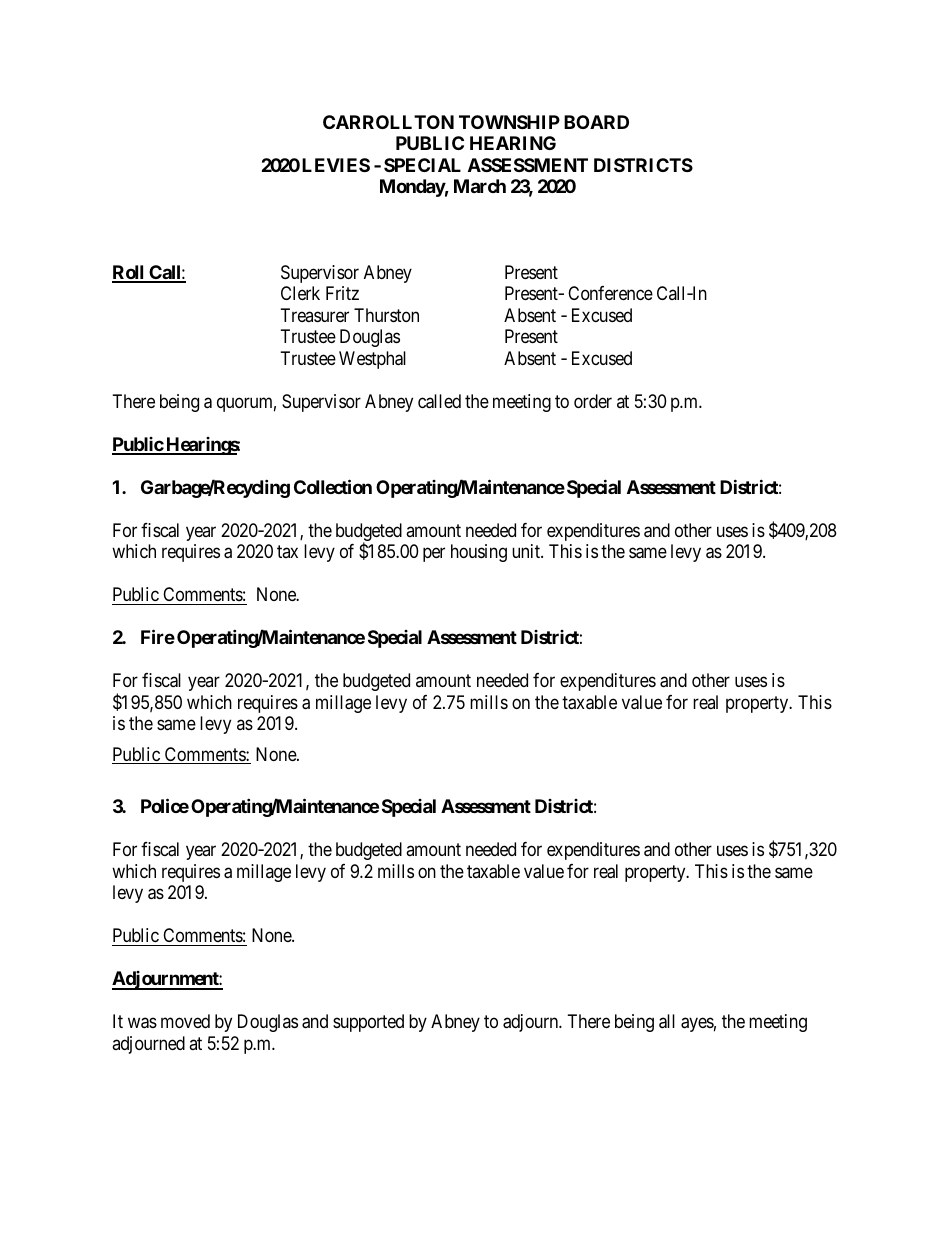 The height and width of the screenshot is (1233, 952). What do you see at coordinates (300, 293) in the screenshot?
I see `Clerk` at bounding box center [300, 293].
